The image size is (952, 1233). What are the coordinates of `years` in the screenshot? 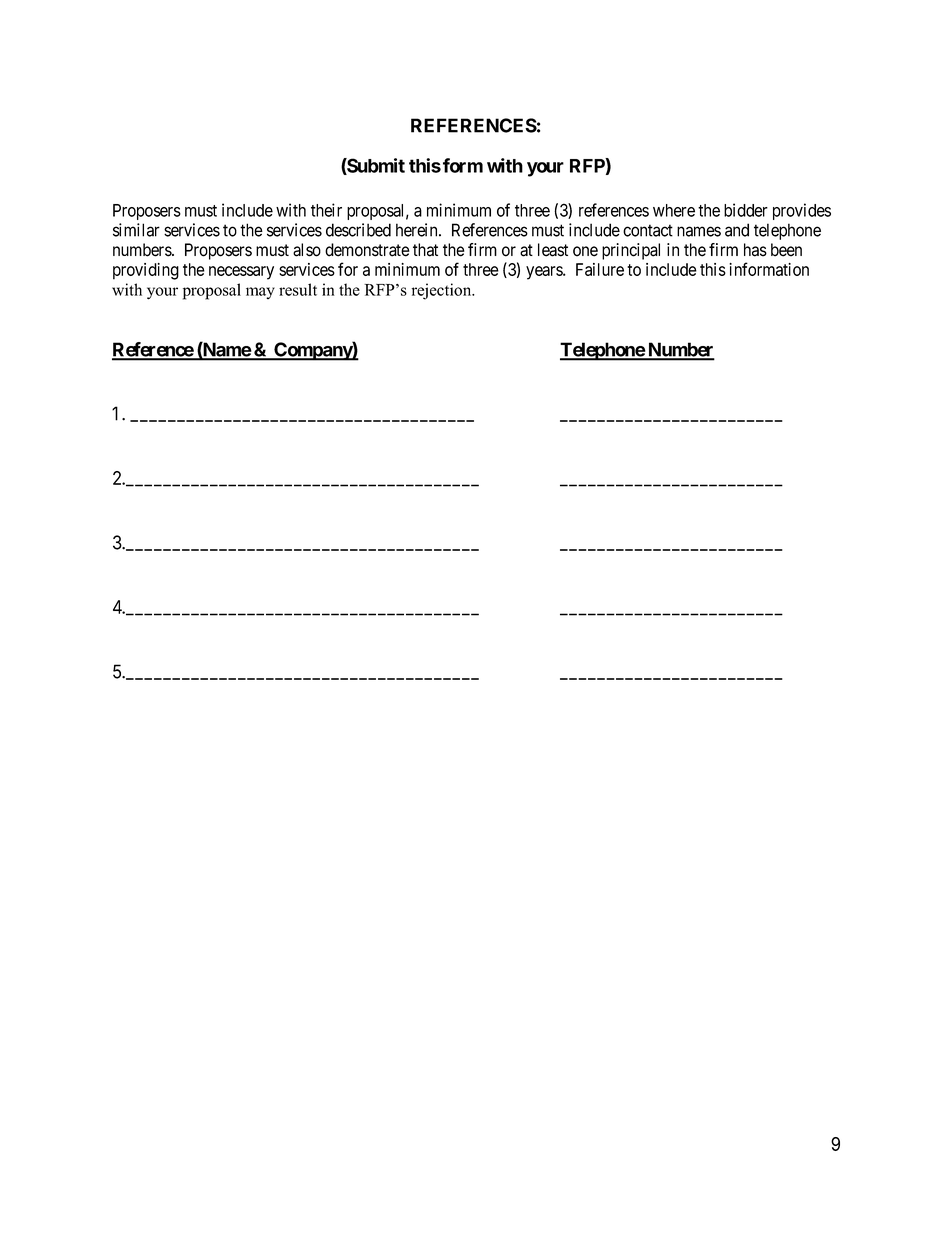 It's located at (545, 273).
